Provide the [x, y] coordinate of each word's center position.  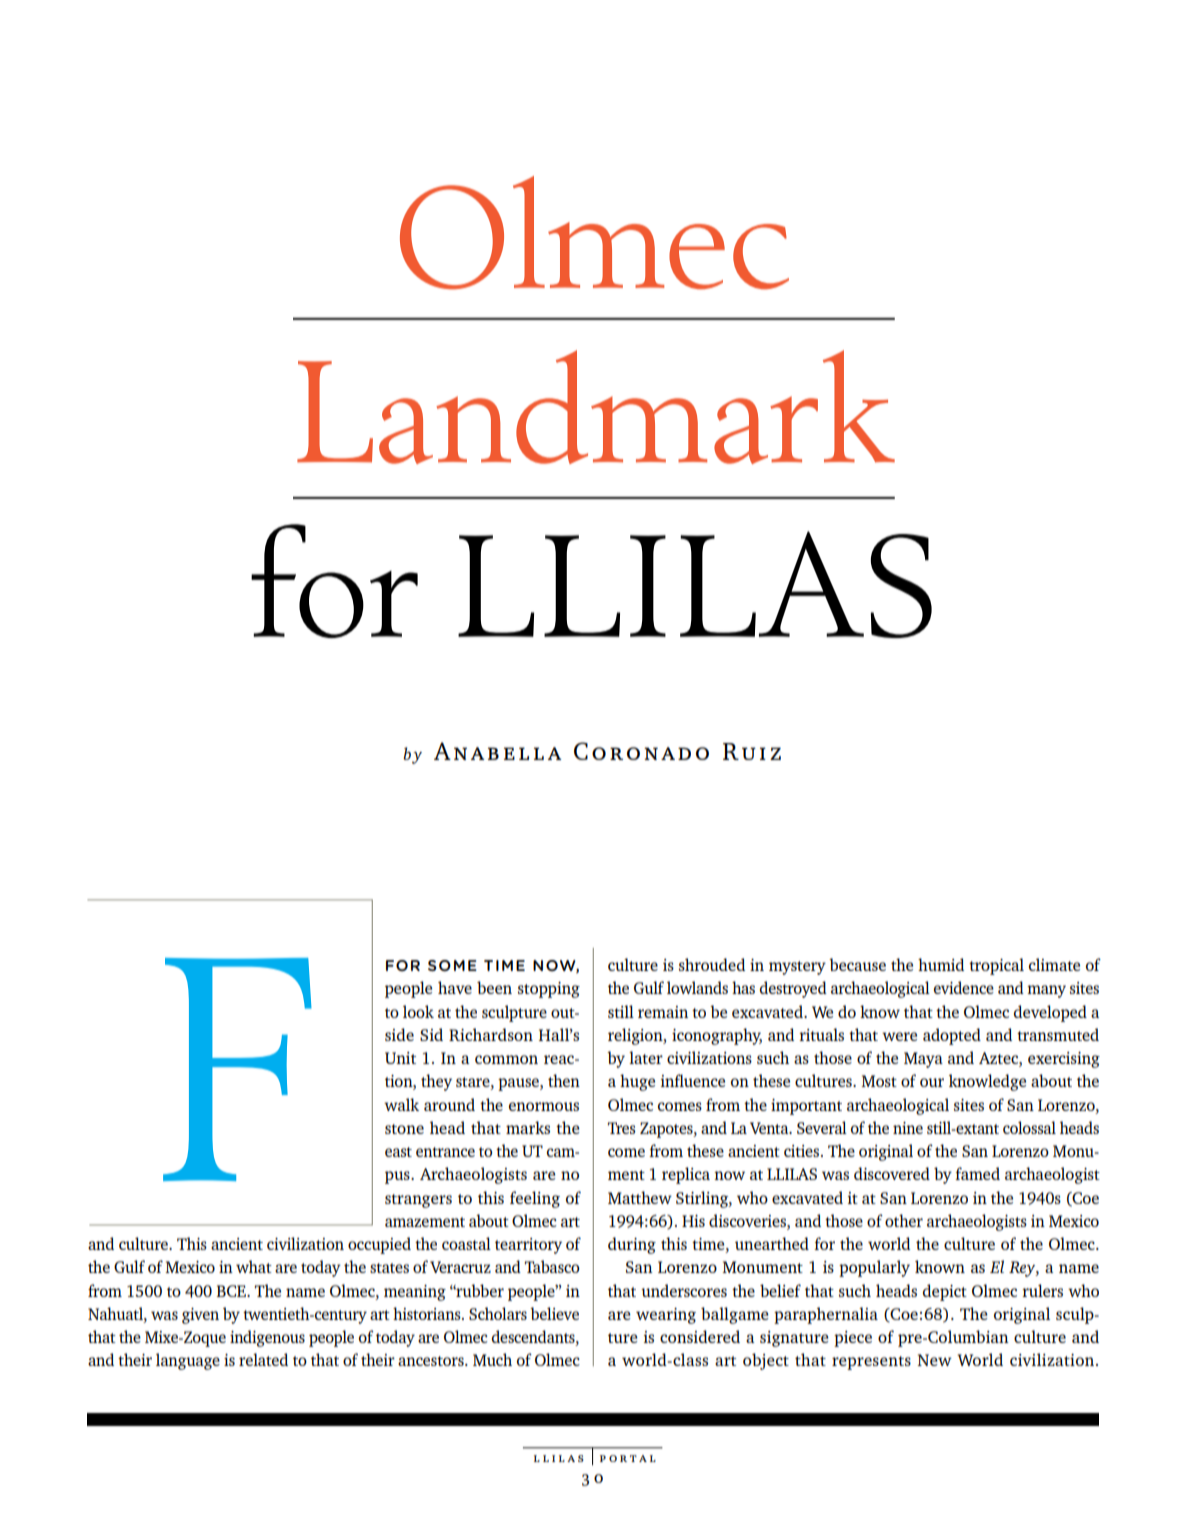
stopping [549, 990]
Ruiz [752, 751]
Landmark [596, 407]
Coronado [641, 751]
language [188, 1361]
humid [941, 964]
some [452, 965]
